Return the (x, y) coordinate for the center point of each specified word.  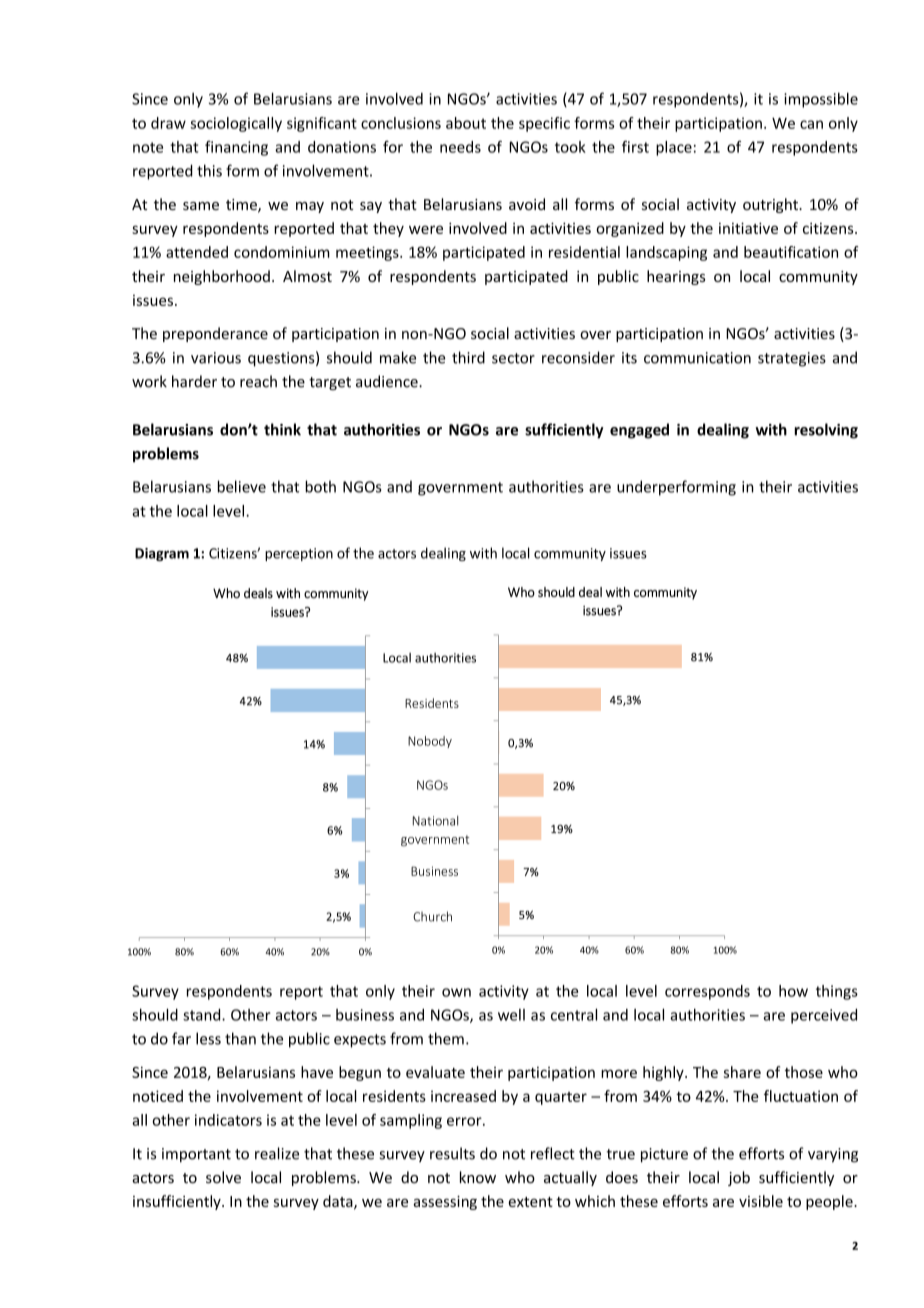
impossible (821, 100)
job (739, 1178)
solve (223, 1177)
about (466, 123)
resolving (826, 431)
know (478, 1177)
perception (299, 554)
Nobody (430, 742)
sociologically (236, 124)
